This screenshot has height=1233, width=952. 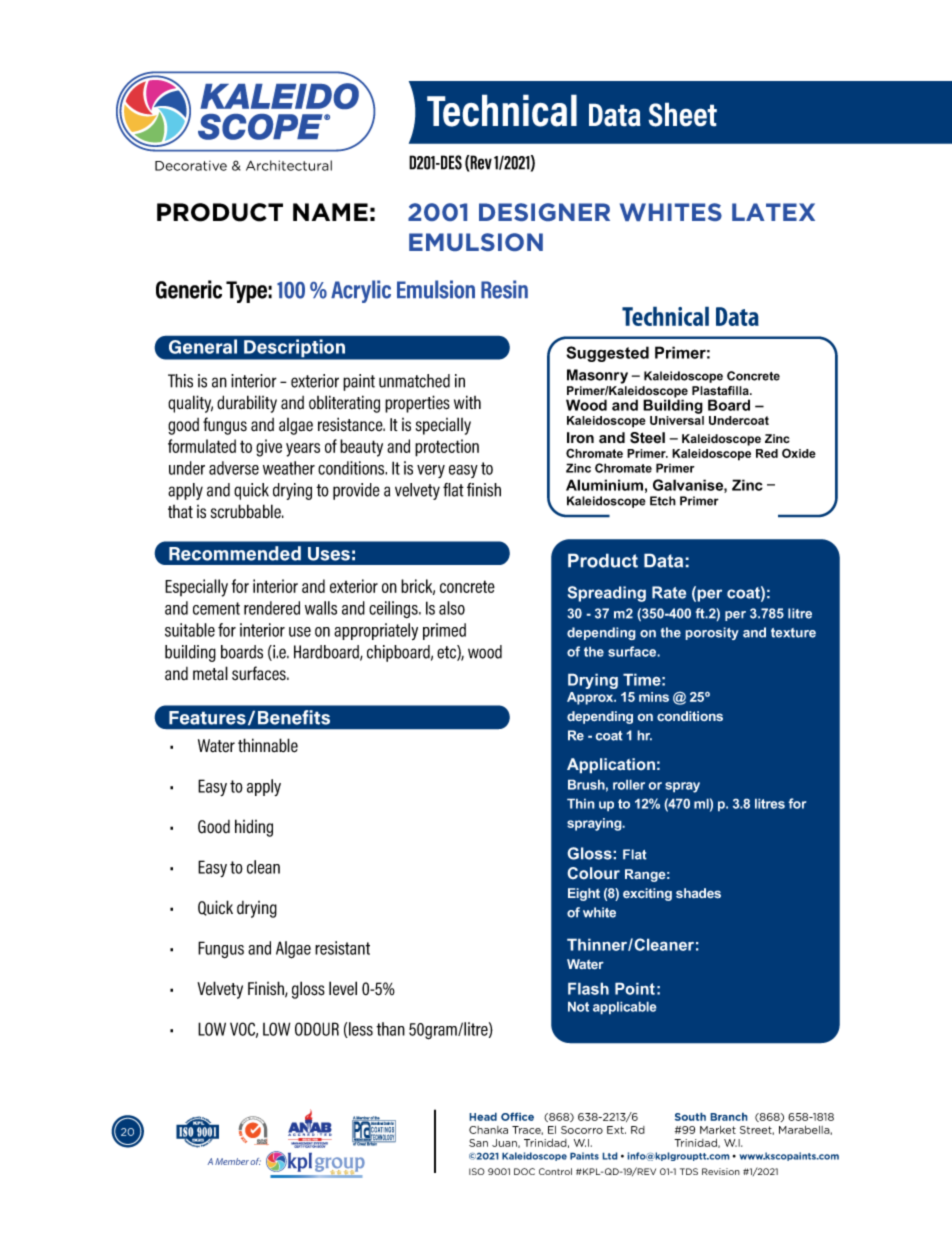 What do you see at coordinates (452, 608) in the screenshot?
I see `also` at bounding box center [452, 608].
